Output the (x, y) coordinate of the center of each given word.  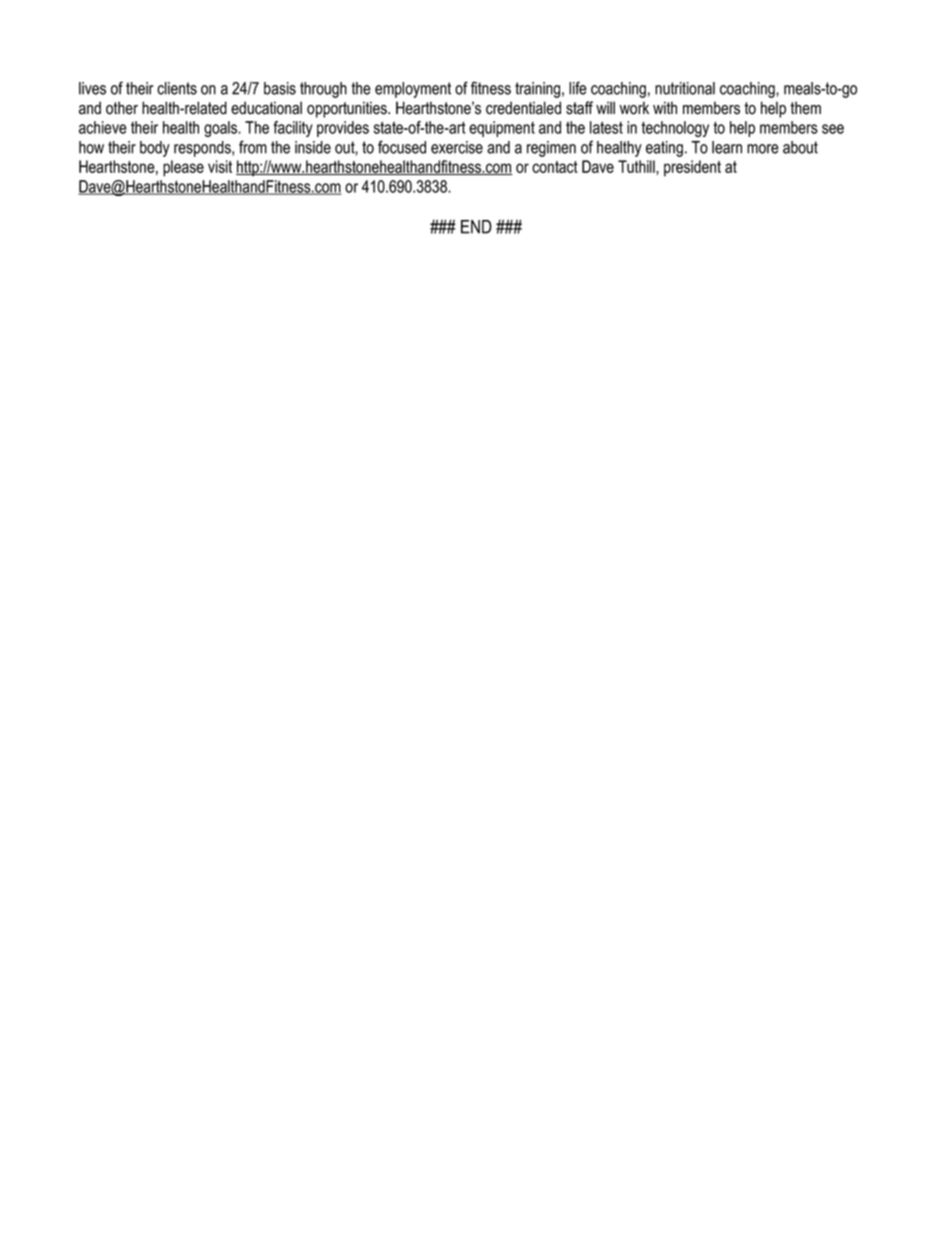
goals (222, 129)
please (183, 168)
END (476, 227)
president (692, 168)
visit (220, 166)
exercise (457, 147)
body (155, 149)
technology (675, 129)
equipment (502, 129)
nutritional (685, 88)
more (763, 149)
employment (413, 90)
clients (177, 88)
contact (555, 167)
